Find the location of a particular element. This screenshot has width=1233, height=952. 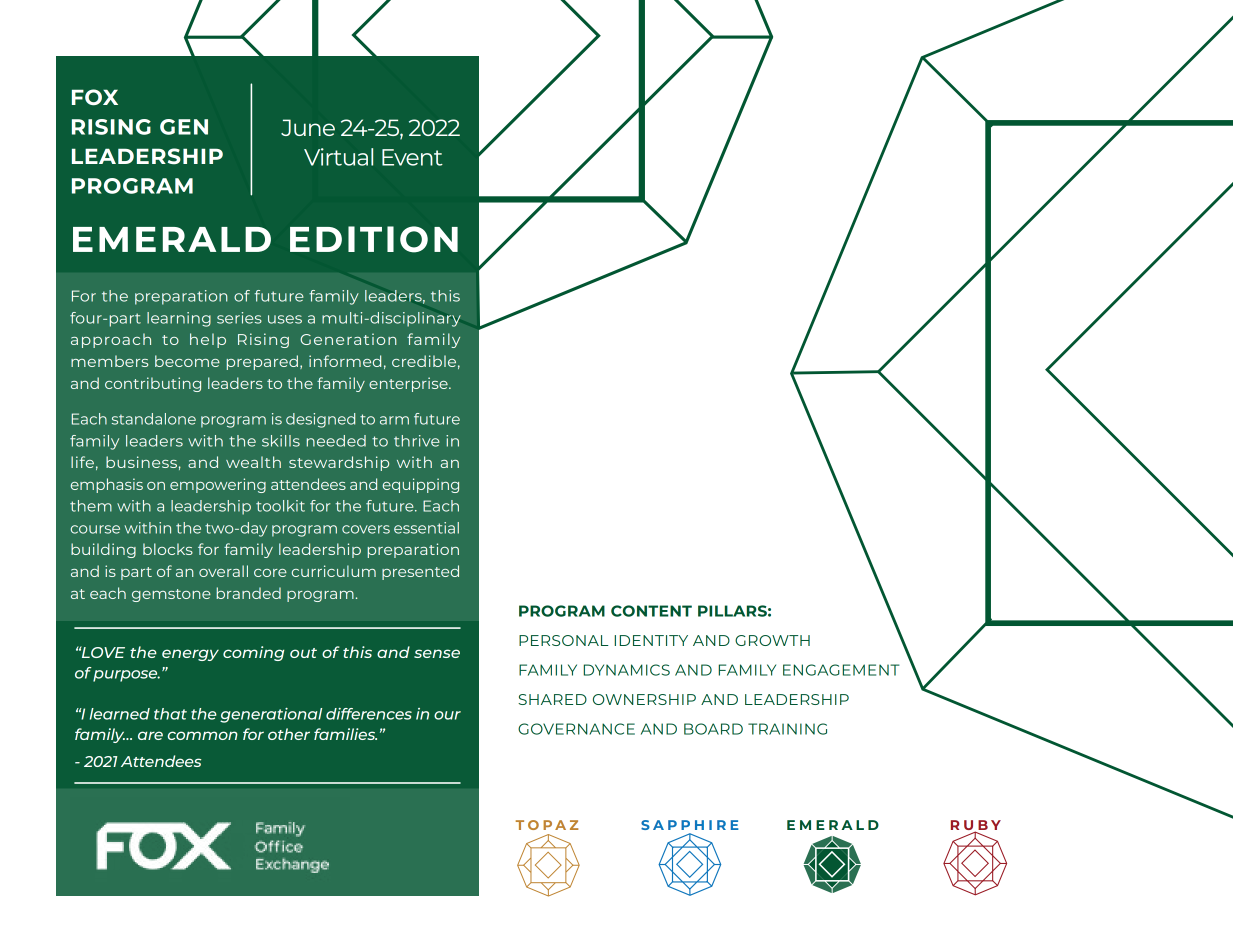

help is located at coordinates (208, 340).
